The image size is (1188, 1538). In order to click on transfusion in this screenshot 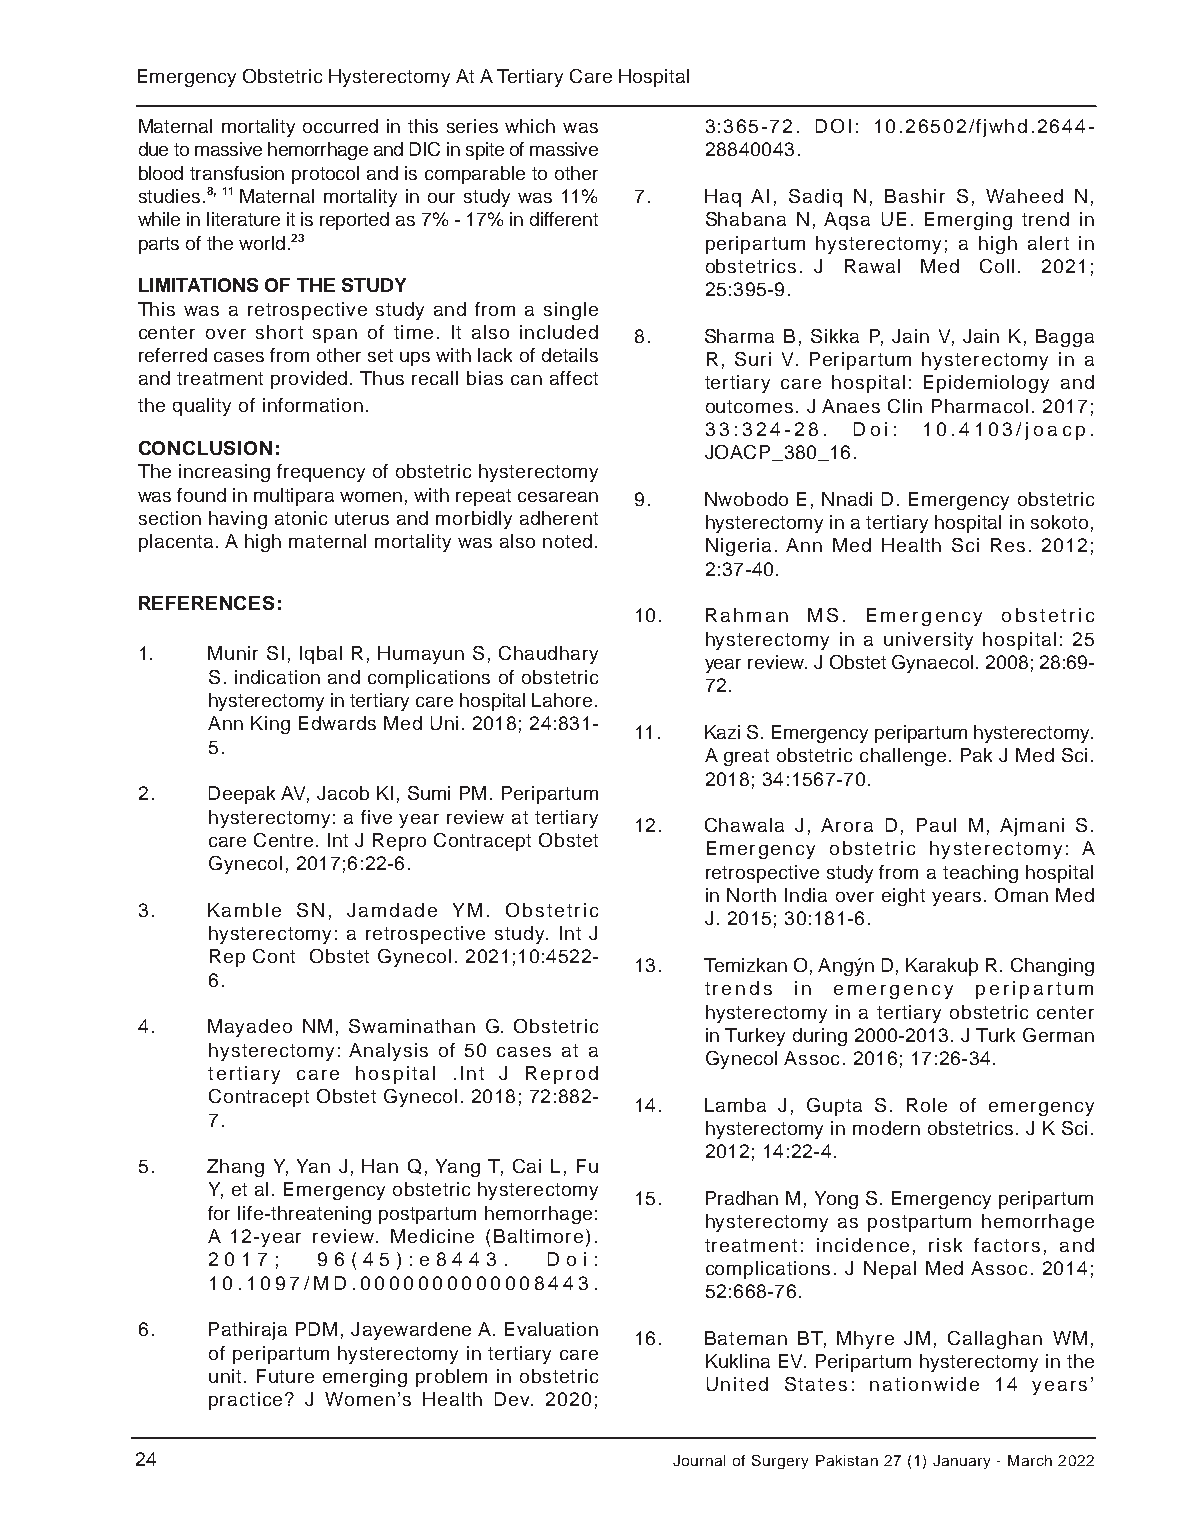, I will do `click(237, 173)`.
